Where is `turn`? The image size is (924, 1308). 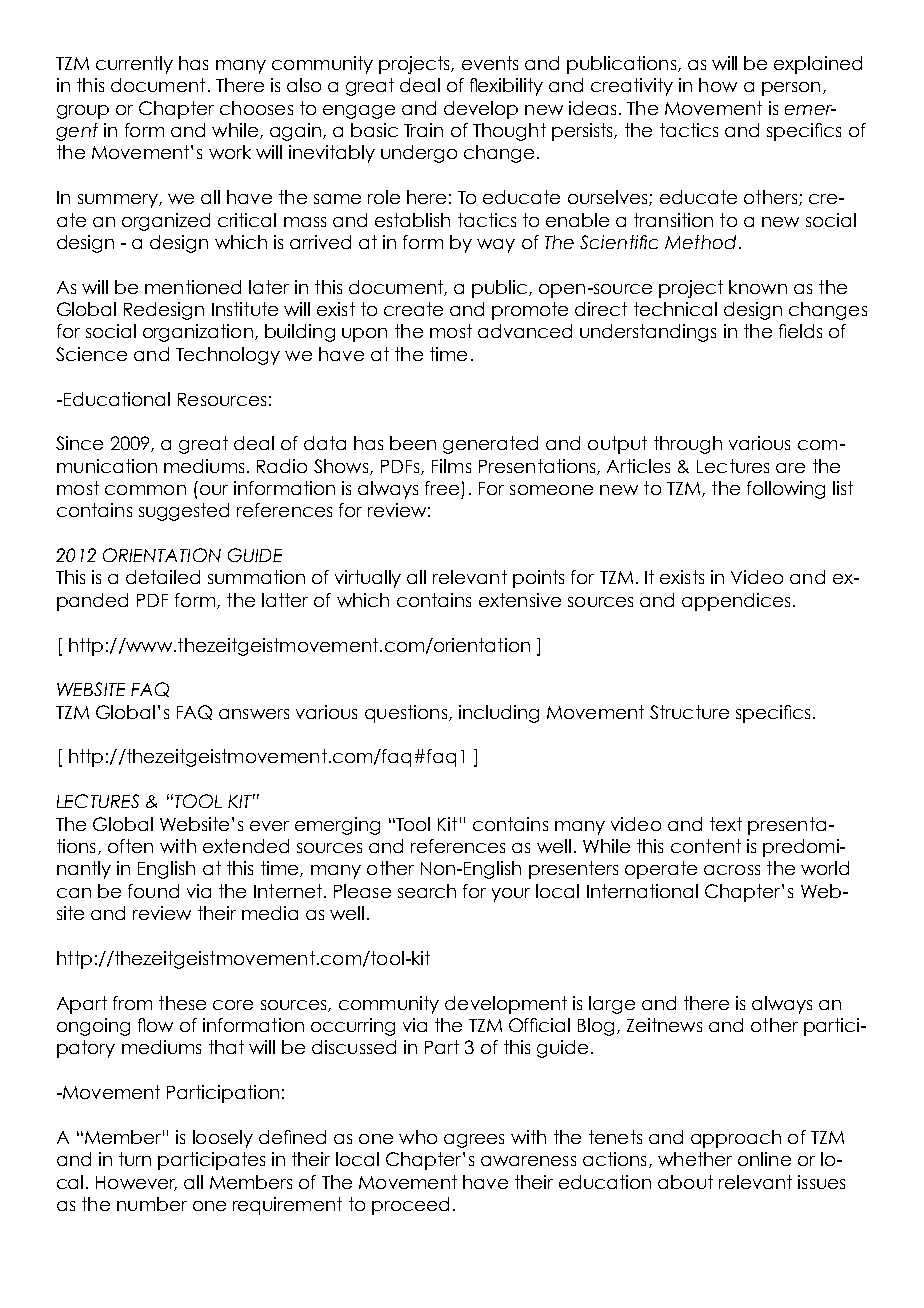 turn is located at coordinates (135, 1159).
